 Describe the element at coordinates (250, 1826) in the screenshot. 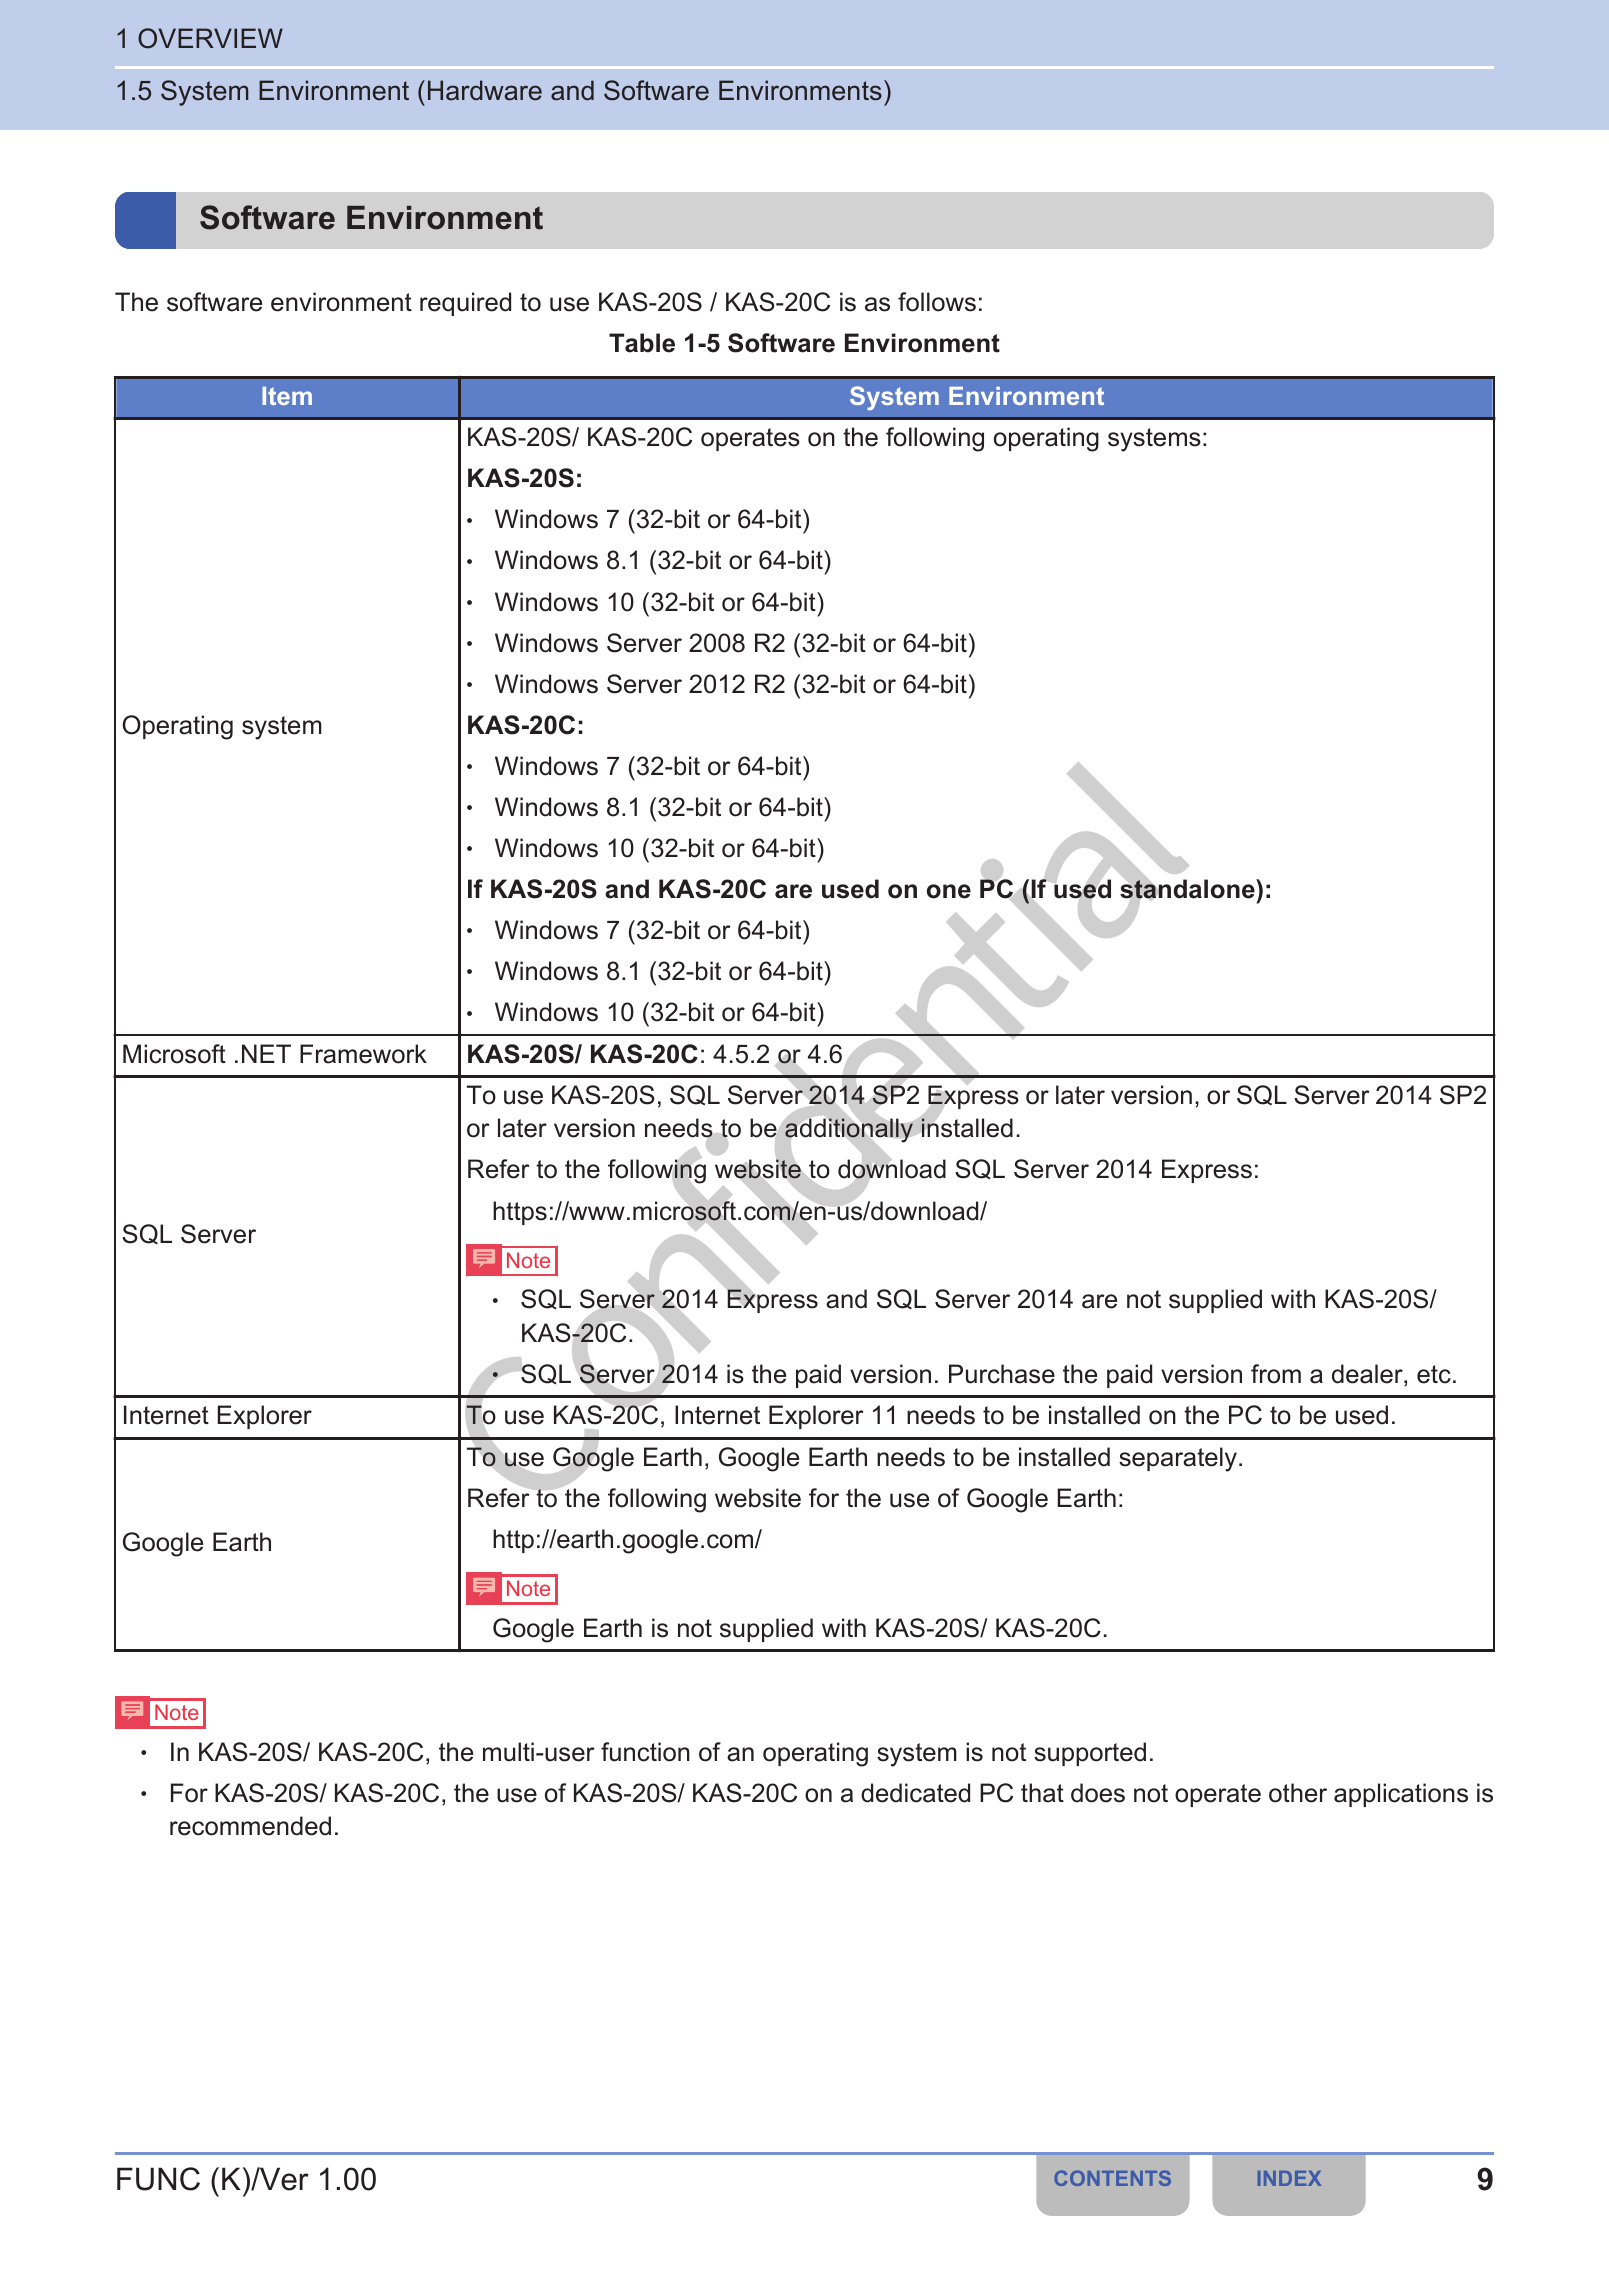

I see `recommended` at that location.
